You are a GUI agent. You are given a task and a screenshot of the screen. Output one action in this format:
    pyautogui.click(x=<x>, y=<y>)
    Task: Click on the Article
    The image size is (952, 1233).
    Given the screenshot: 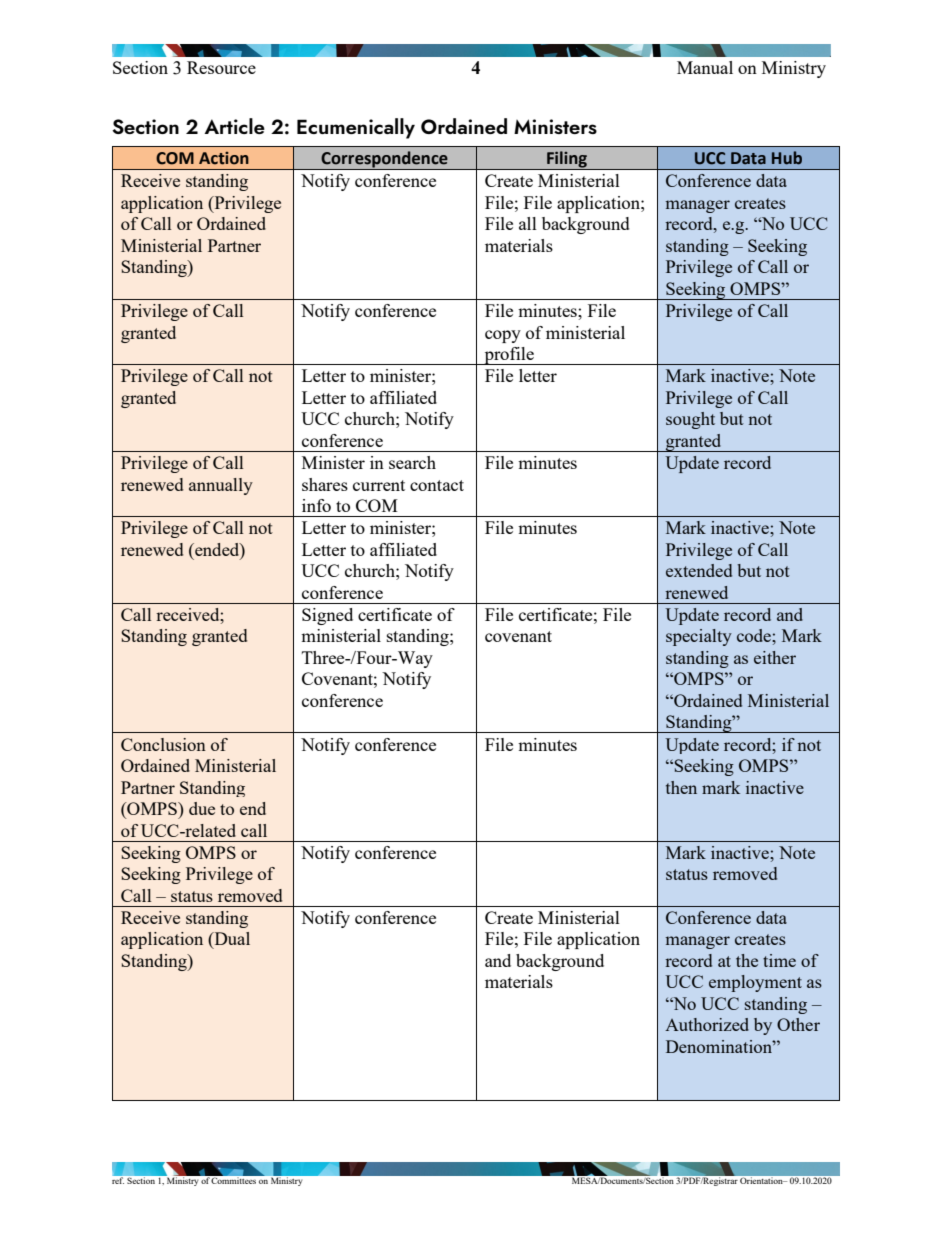 What is the action you would take?
    pyautogui.click(x=234, y=126)
